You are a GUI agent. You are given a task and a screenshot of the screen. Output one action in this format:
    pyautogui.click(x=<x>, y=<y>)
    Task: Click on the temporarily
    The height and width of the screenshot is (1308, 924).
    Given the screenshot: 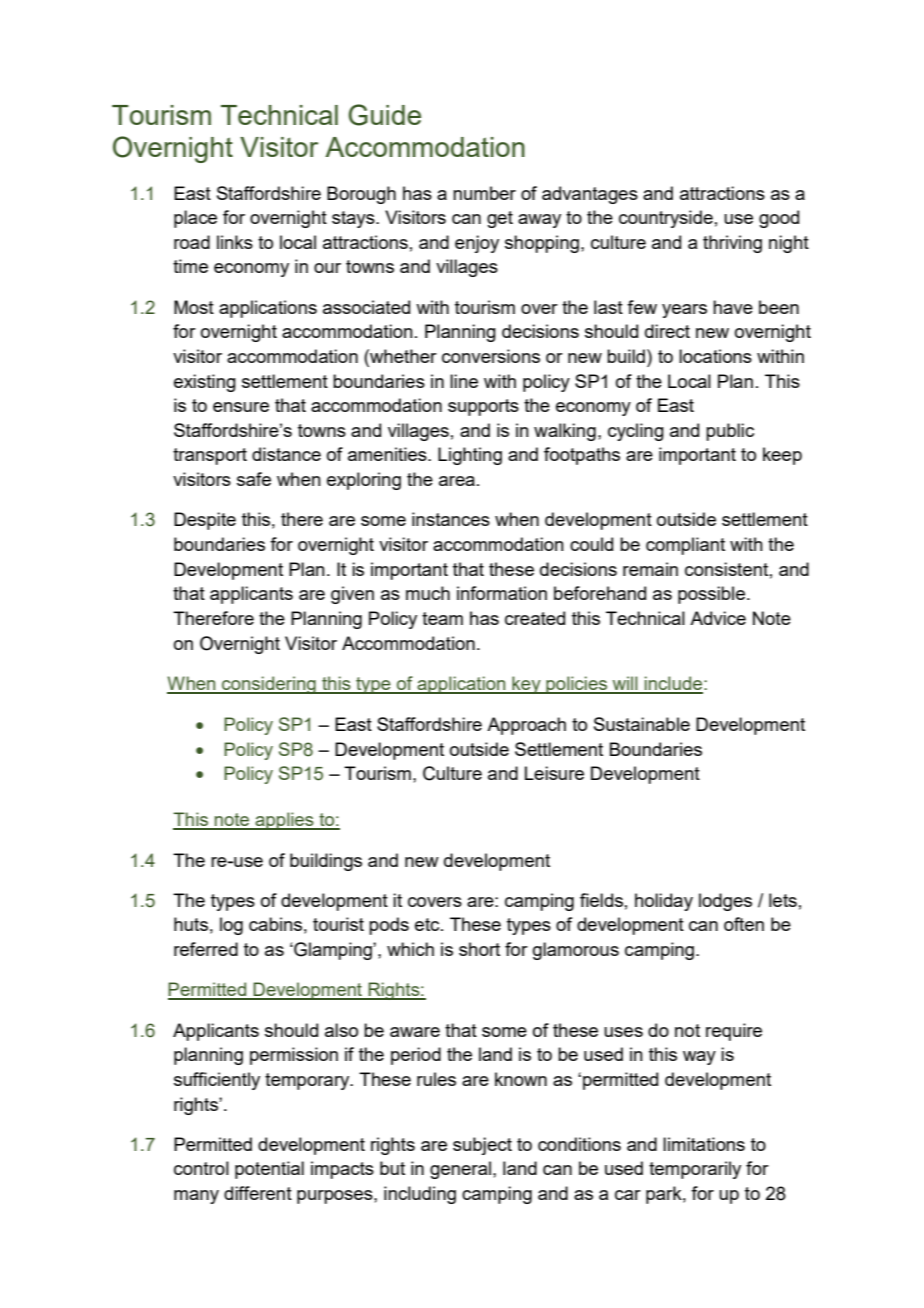 What is the action you would take?
    pyautogui.click(x=695, y=1170)
